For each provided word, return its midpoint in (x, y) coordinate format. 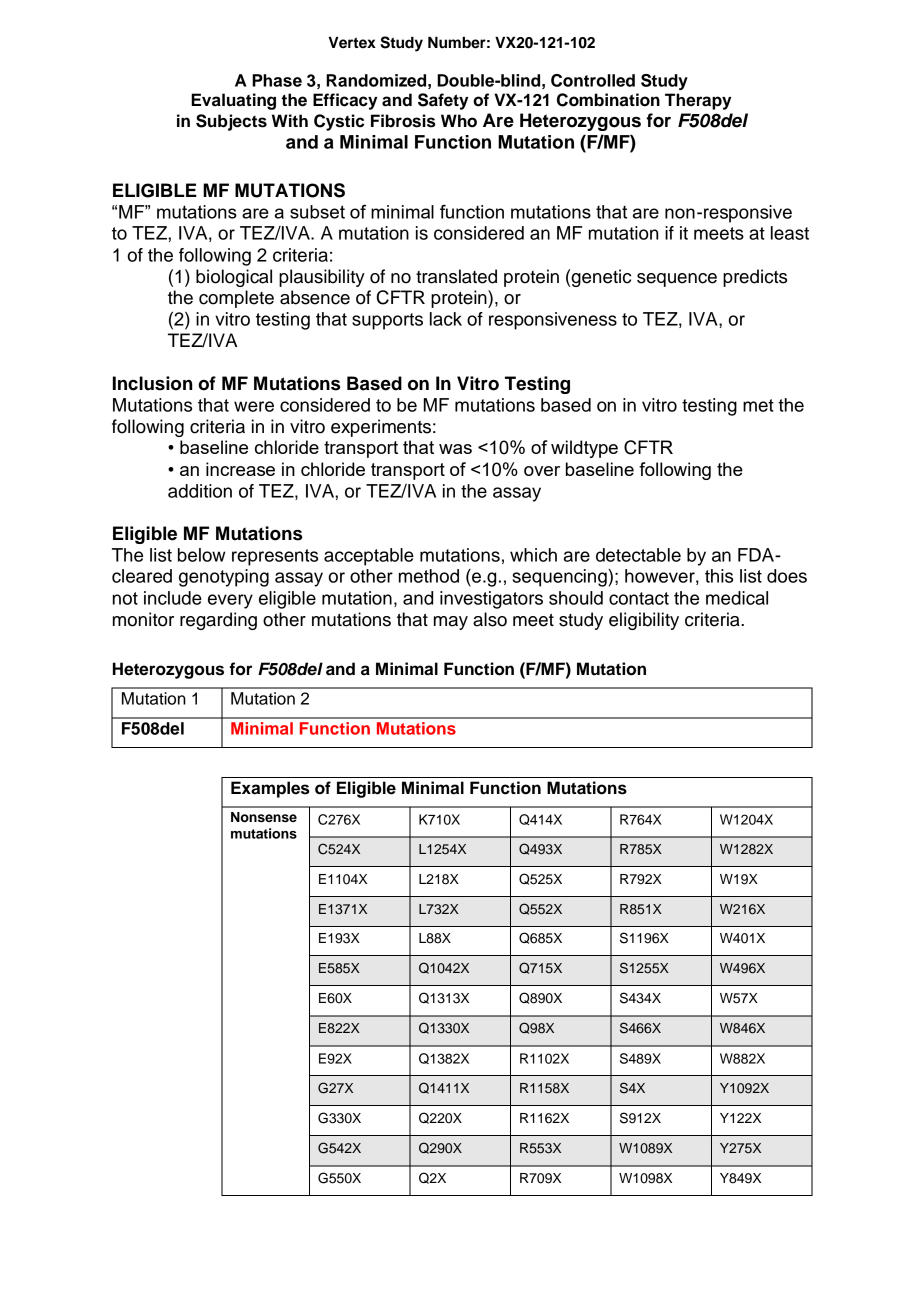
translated (456, 276)
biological (234, 278)
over (542, 471)
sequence (677, 280)
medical (737, 598)
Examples (270, 789)
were (254, 406)
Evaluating (233, 101)
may (451, 623)
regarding (218, 621)
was (455, 449)
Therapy (698, 101)
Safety (443, 101)
